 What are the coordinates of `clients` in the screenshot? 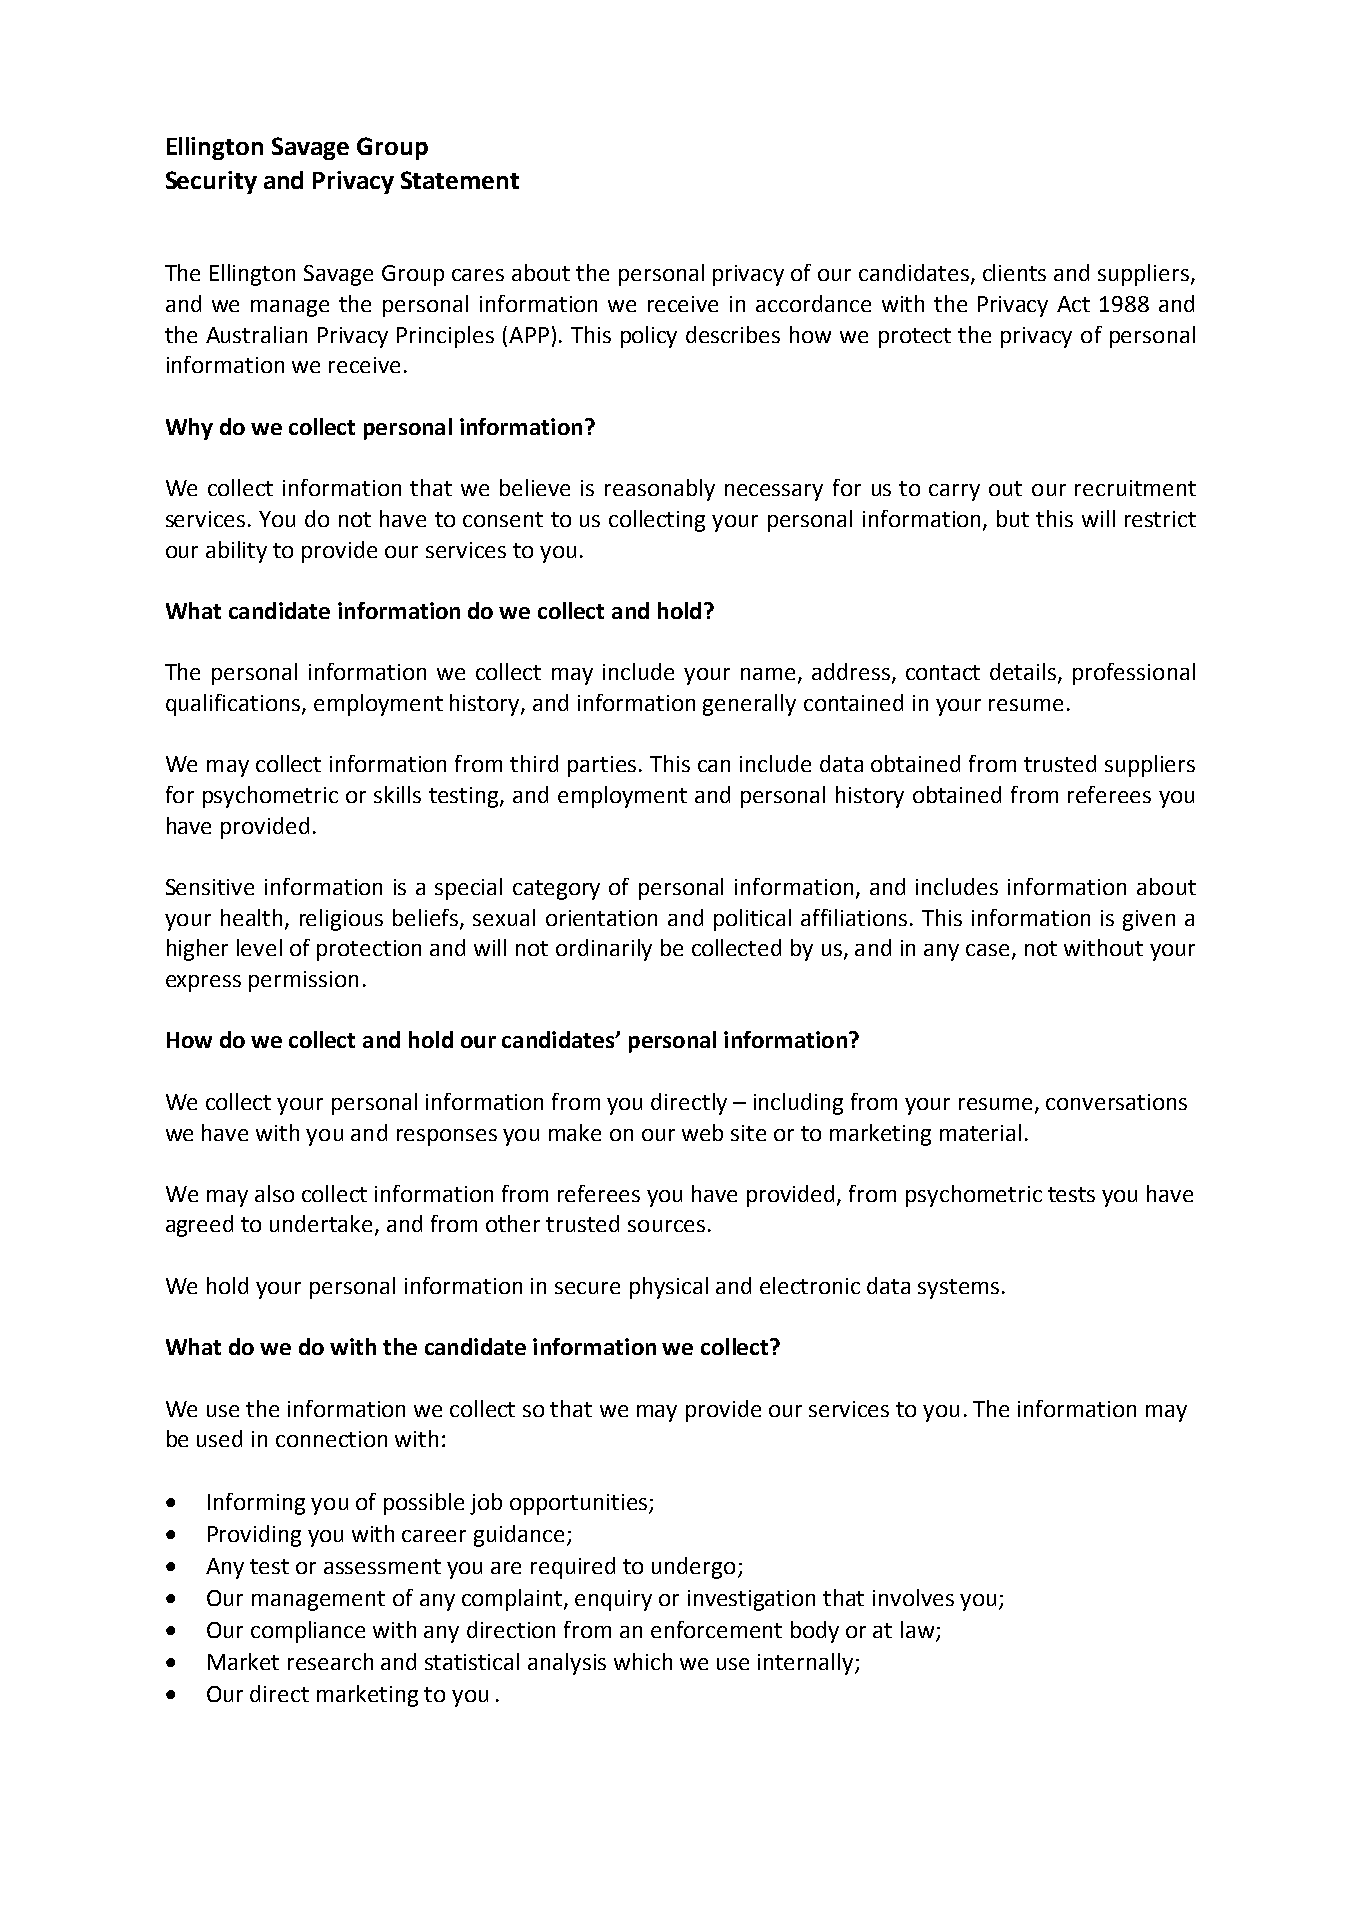 It's located at (1014, 272).
